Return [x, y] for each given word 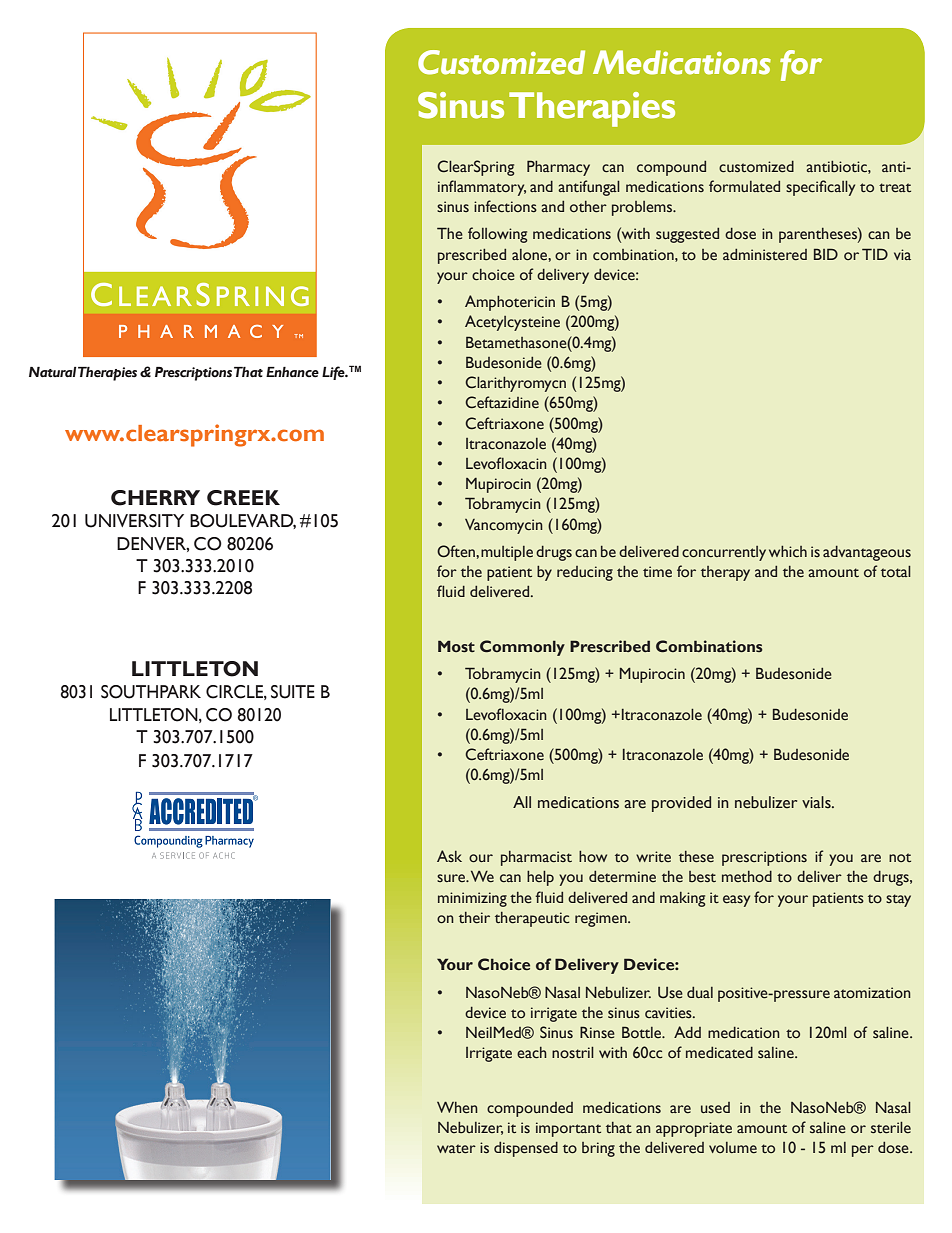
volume [733, 1148]
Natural [53, 372]
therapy [725, 573]
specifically [820, 188]
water [456, 1149]
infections [505, 206]
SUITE [293, 692]
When [457, 1107]
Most [456, 646]
